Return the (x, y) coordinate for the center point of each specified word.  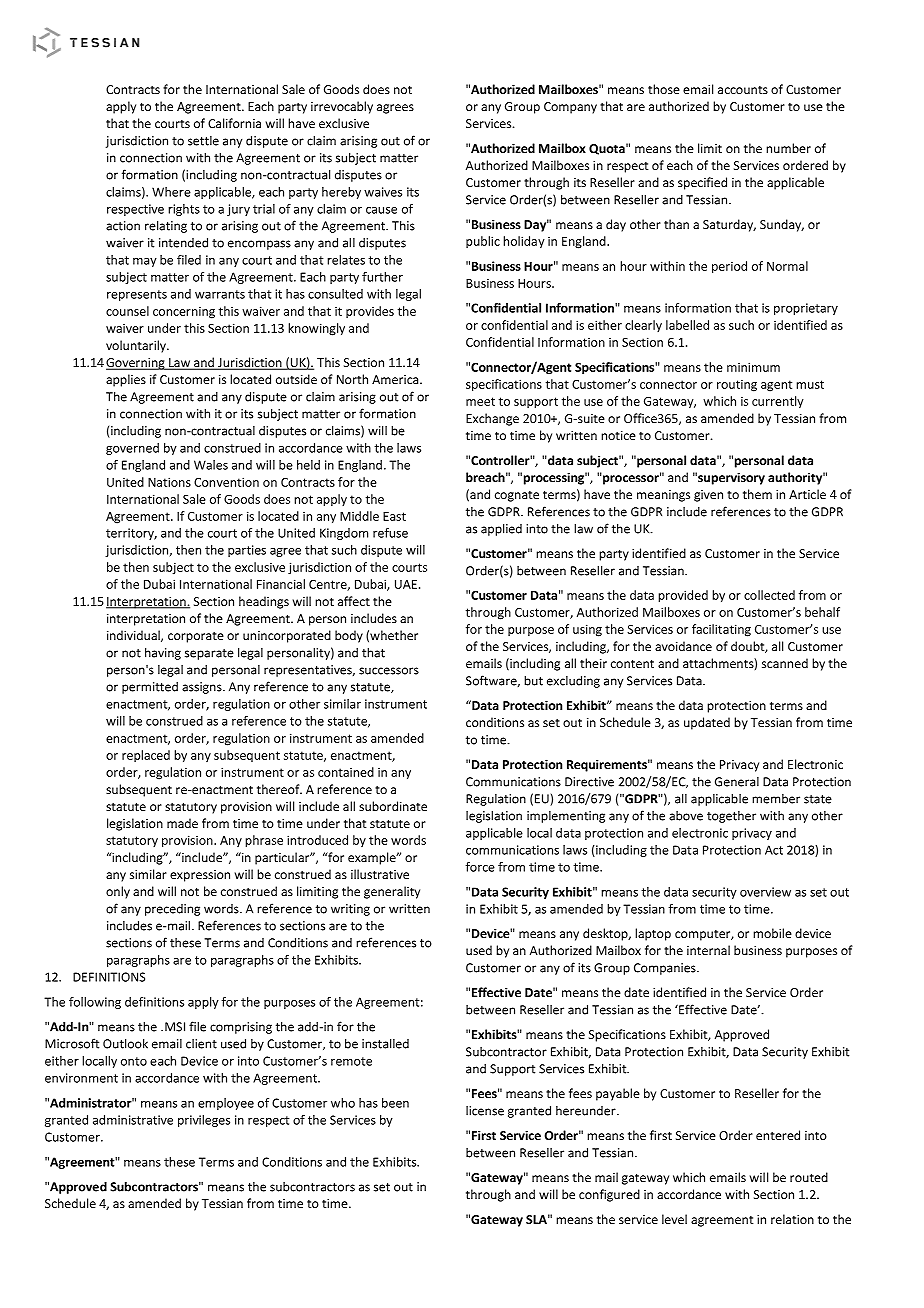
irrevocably (342, 107)
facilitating (721, 630)
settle (203, 141)
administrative (133, 1120)
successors (389, 671)
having (163, 653)
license (485, 1111)
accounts (743, 90)
